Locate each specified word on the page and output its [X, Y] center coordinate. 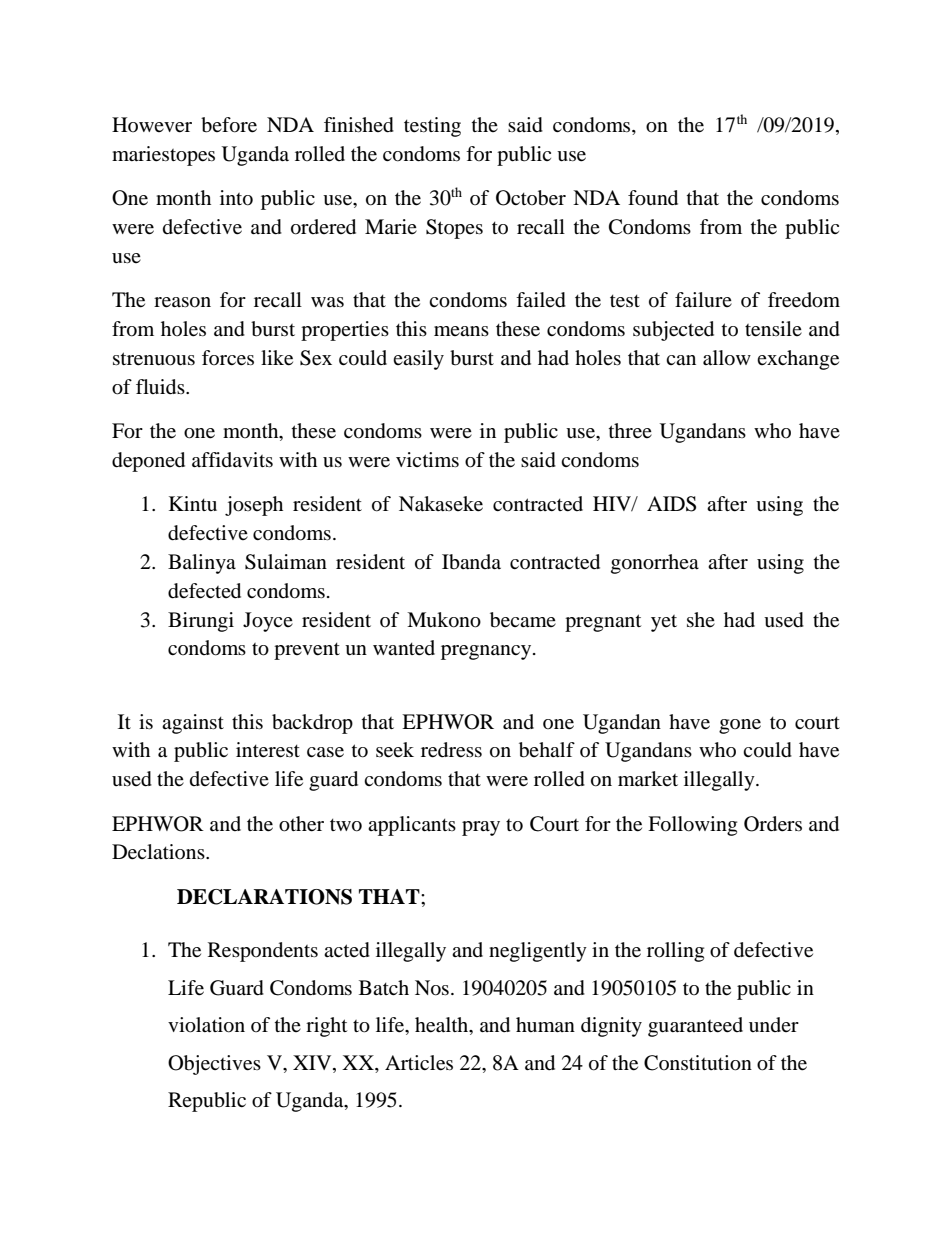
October [531, 198]
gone [740, 726]
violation [206, 1025]
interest [268, 750]
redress [451, 750]
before [229, 125]
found [653, 198]
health [443, 1026]
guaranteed [695, 1027]
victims [427, 459]
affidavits [232, 459]
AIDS [671, 504]
